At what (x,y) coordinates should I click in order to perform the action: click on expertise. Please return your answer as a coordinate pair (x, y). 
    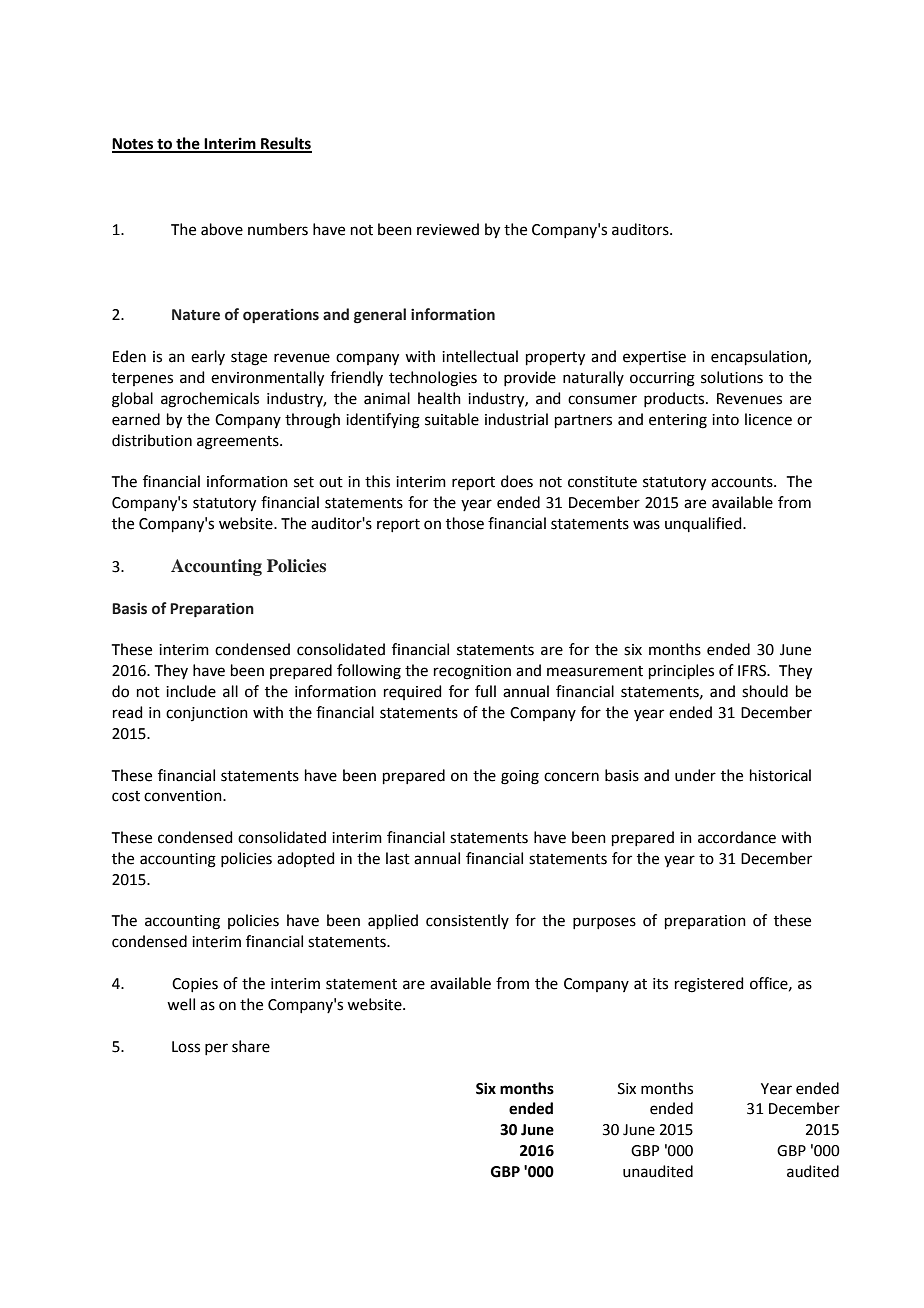
    Looking at the image, I should click on (654, 358).
